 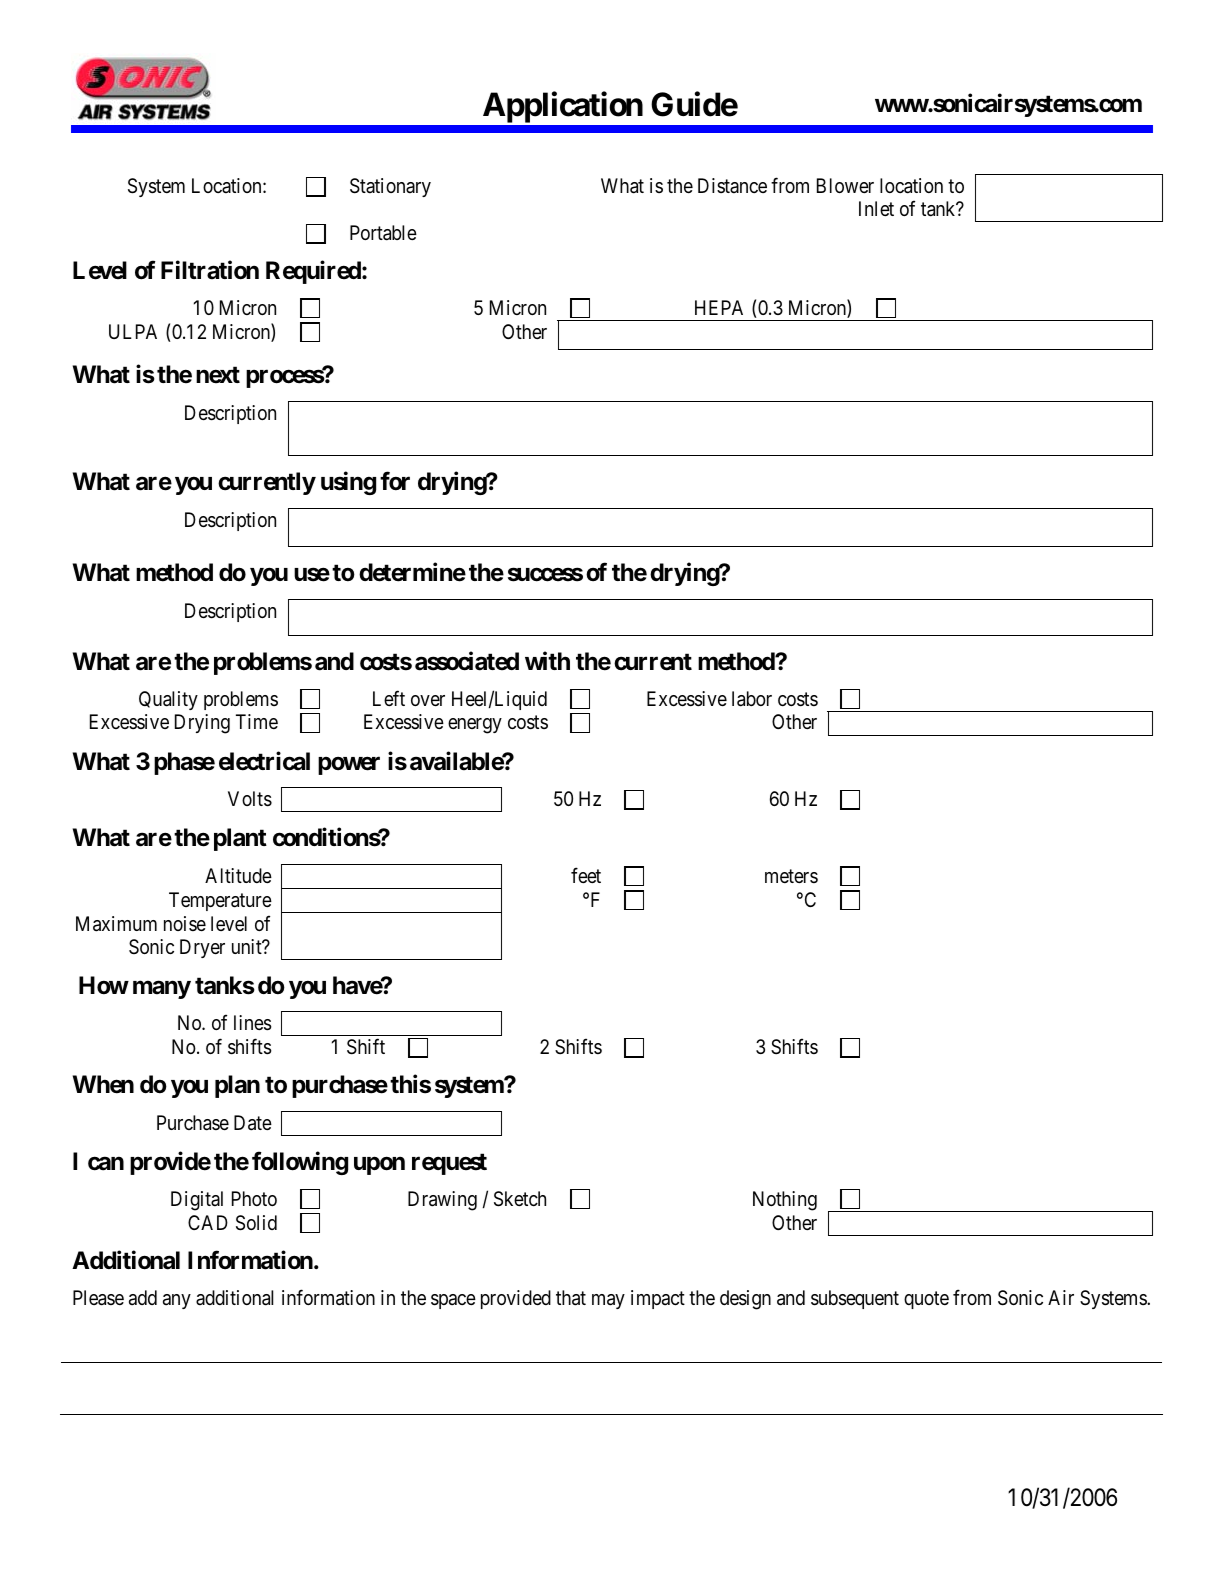 What do you see at coordinates (257, 721) in the screenshot?
I see `Time` at bounding box center [257, 721].
